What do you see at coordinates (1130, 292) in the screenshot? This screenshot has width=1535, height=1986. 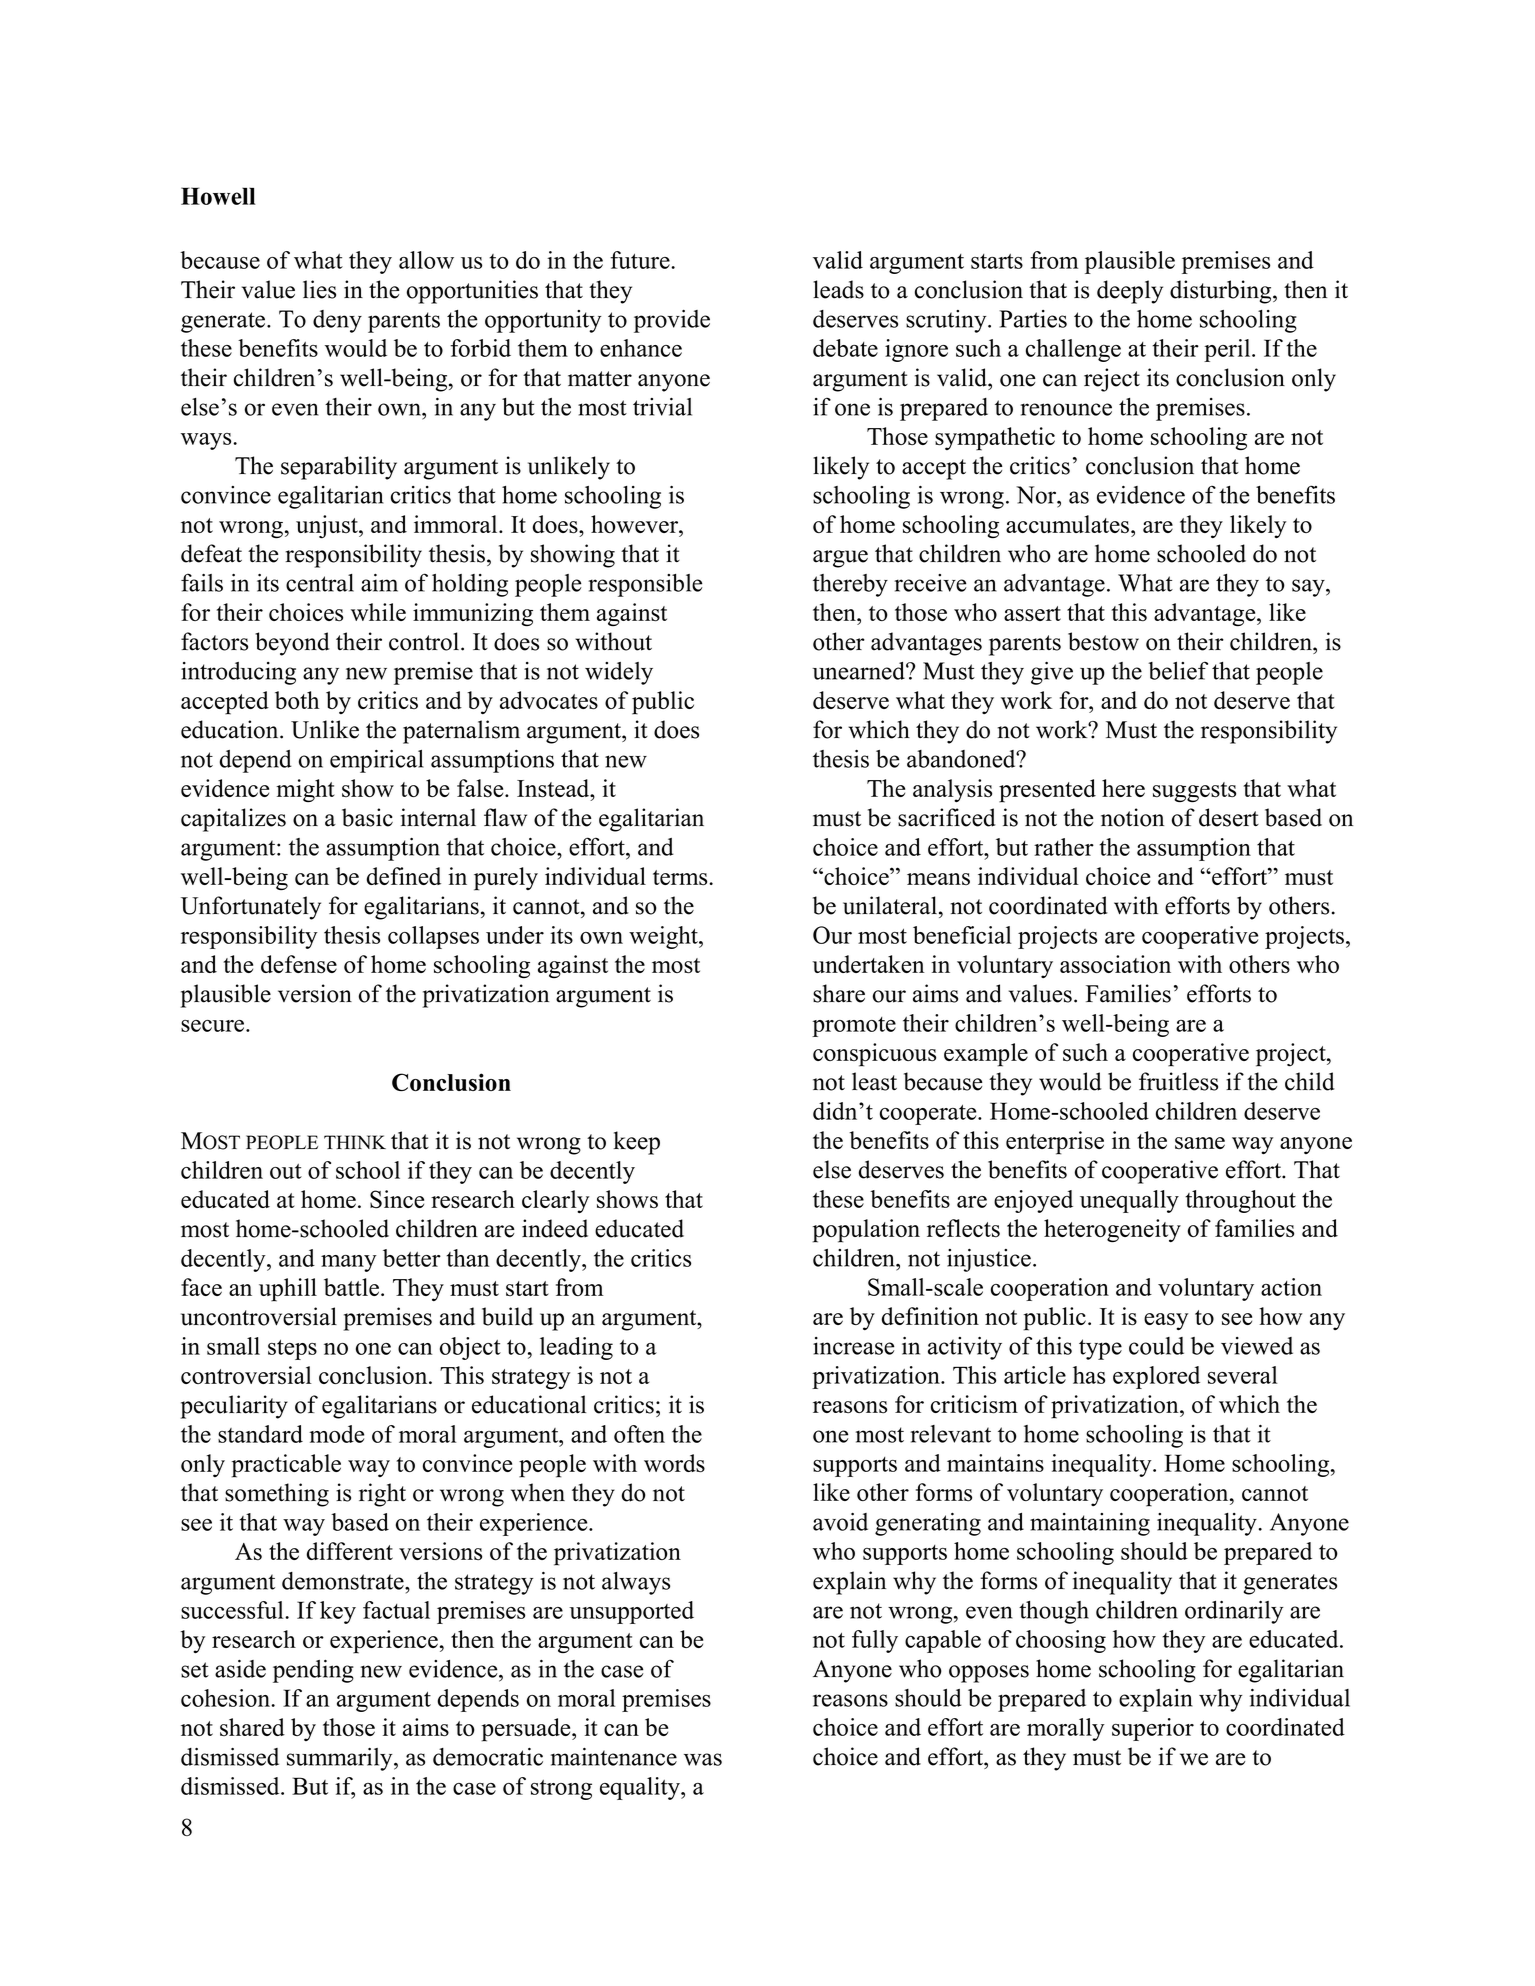 I see `deeply` at bounding box center [1130, 292].
